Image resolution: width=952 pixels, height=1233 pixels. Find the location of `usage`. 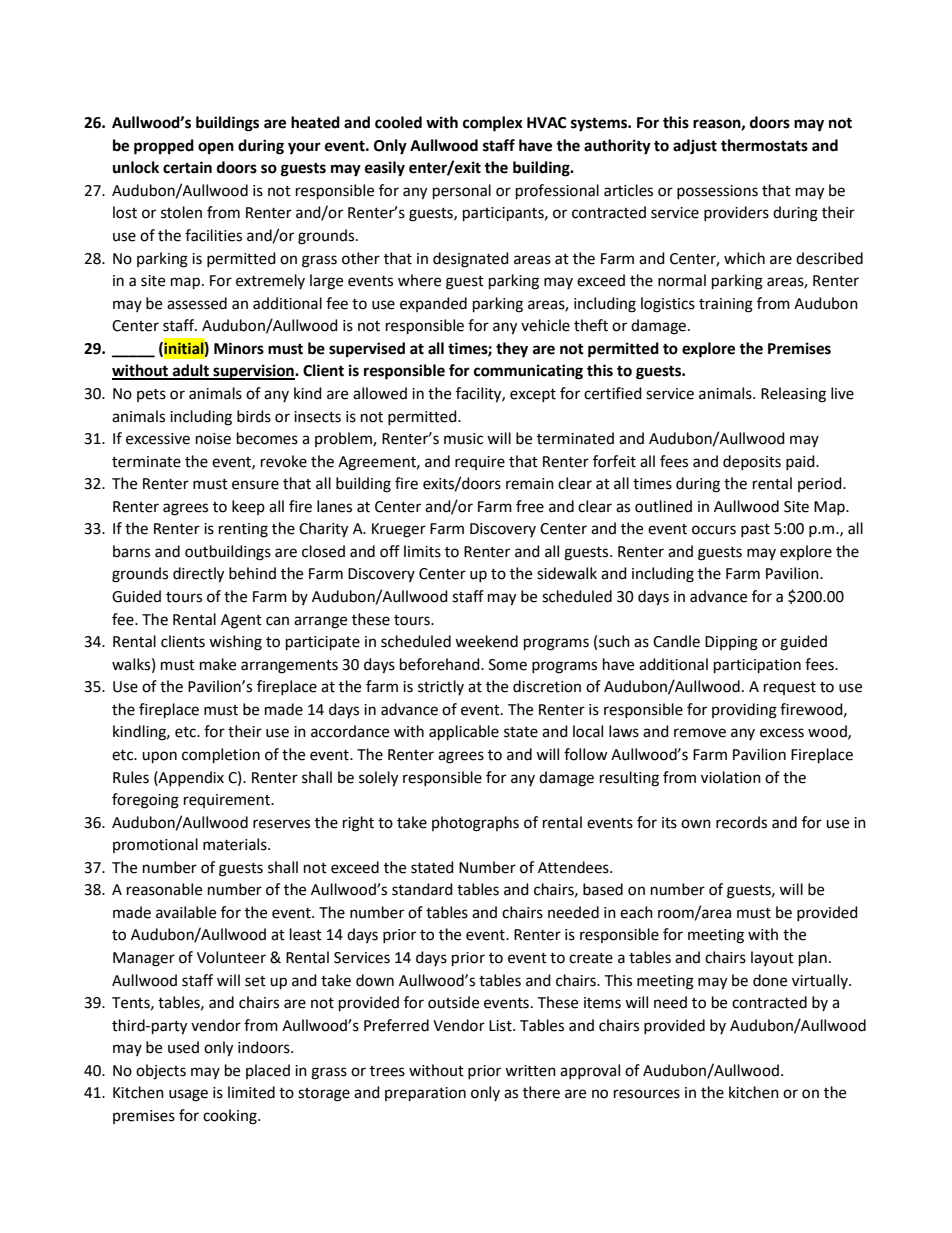

usage is located at coordinates (188, 1095).
